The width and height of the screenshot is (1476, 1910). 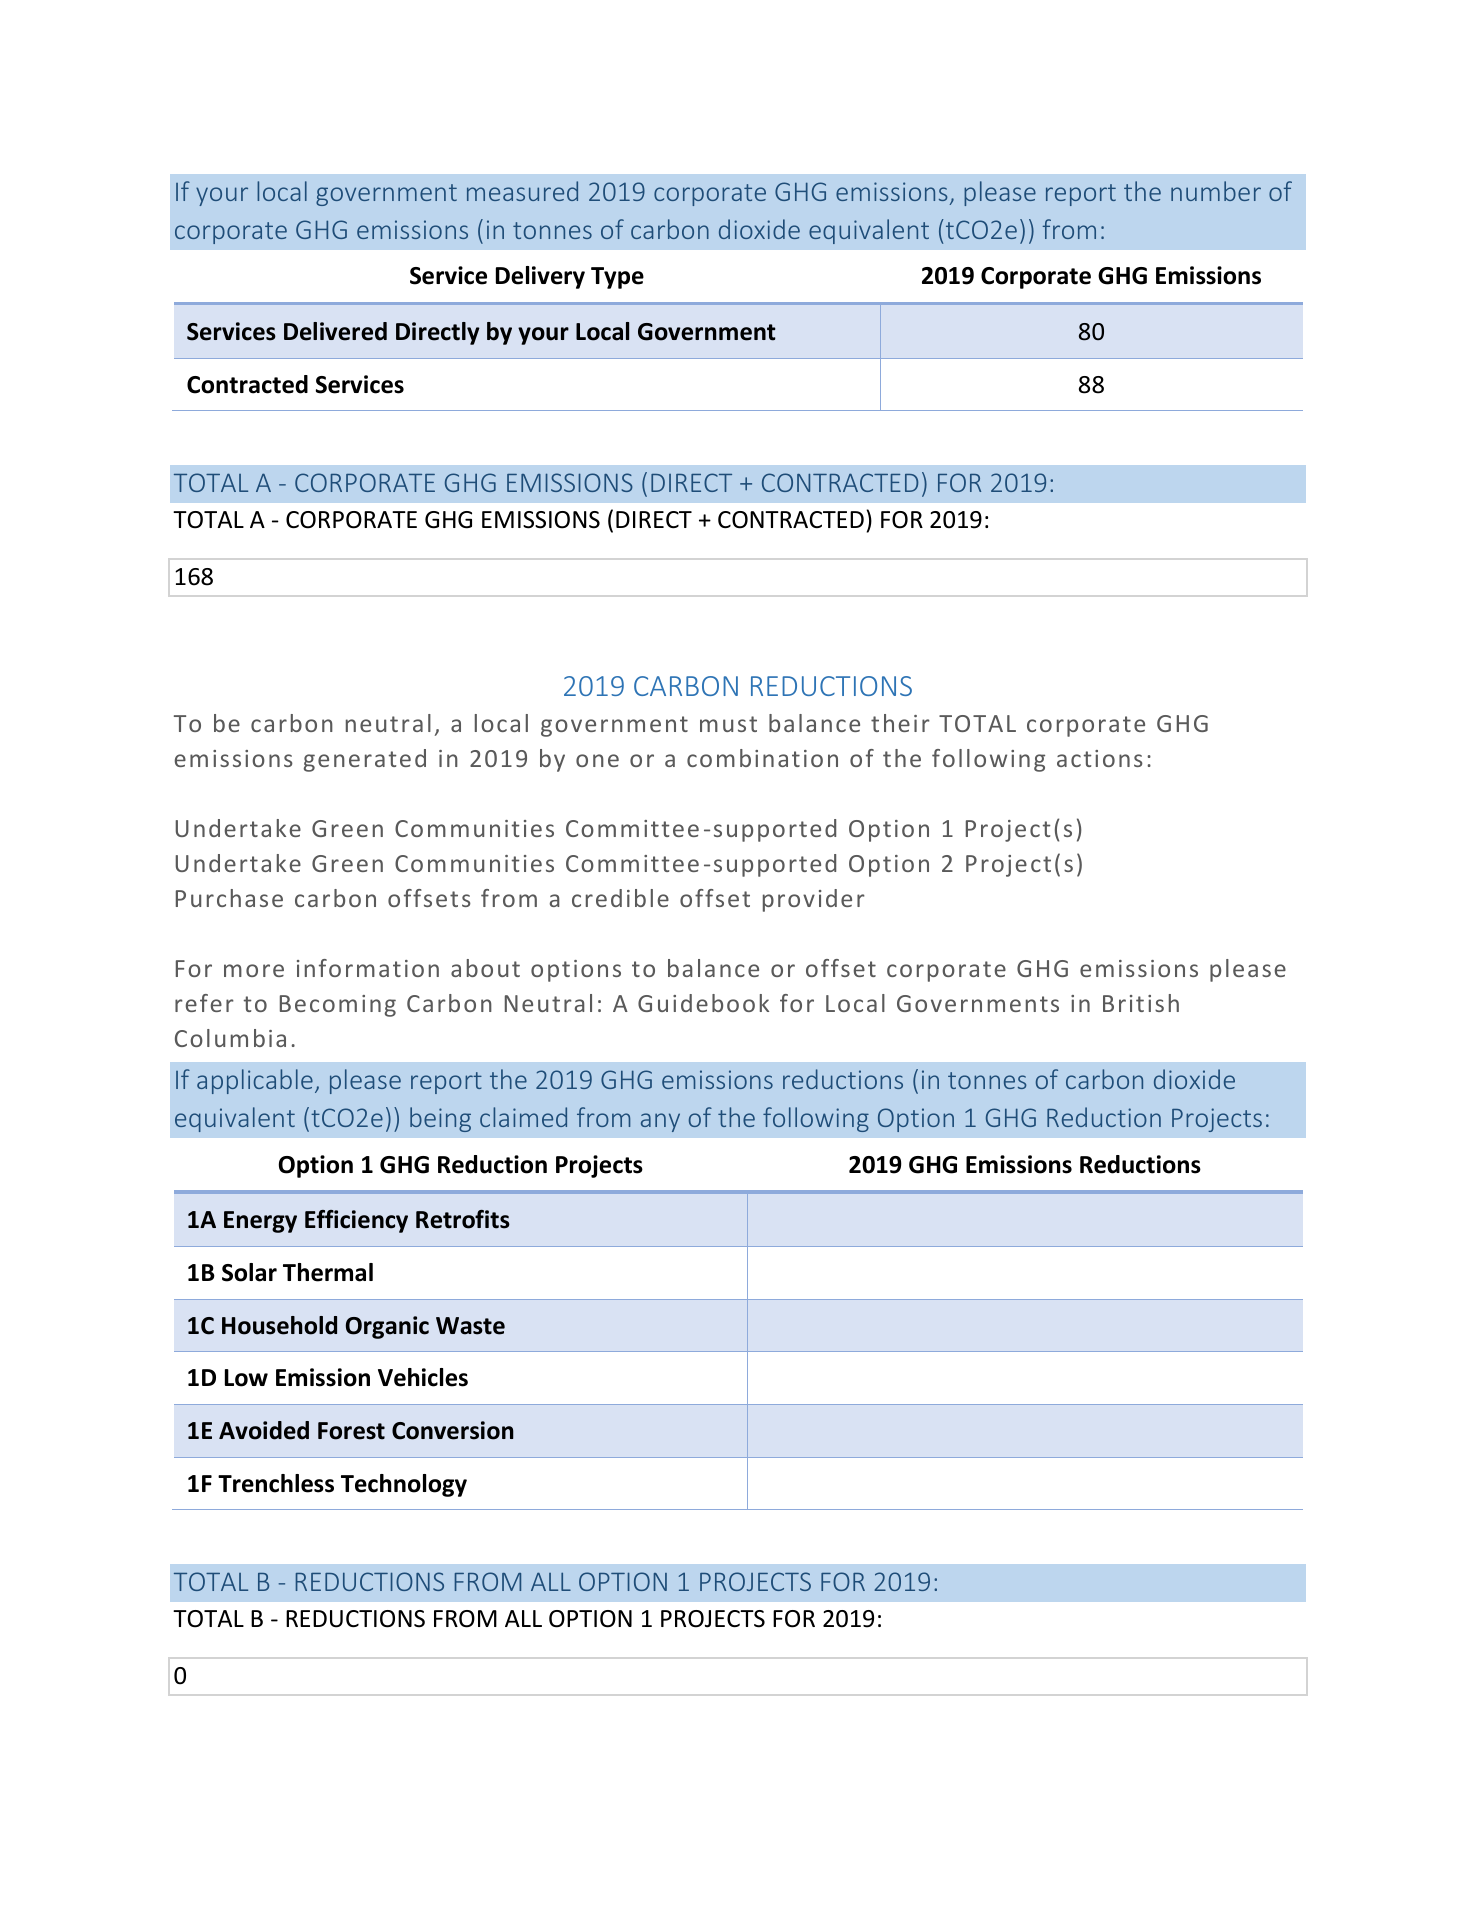 I want to click on Forest, so click(x=351, y=1431).
